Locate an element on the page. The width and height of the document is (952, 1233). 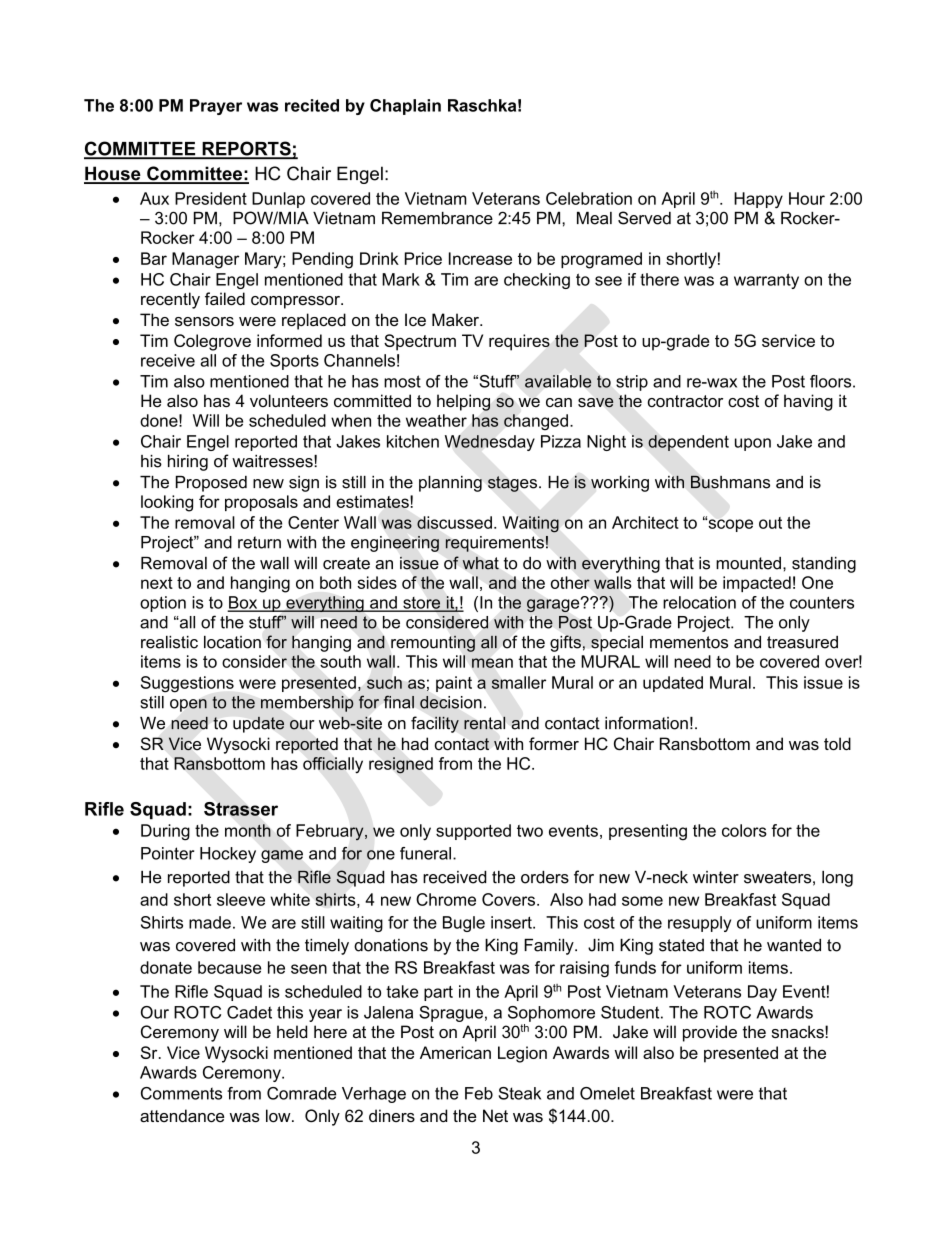
Comments is located at coordinates (181, 1093).
